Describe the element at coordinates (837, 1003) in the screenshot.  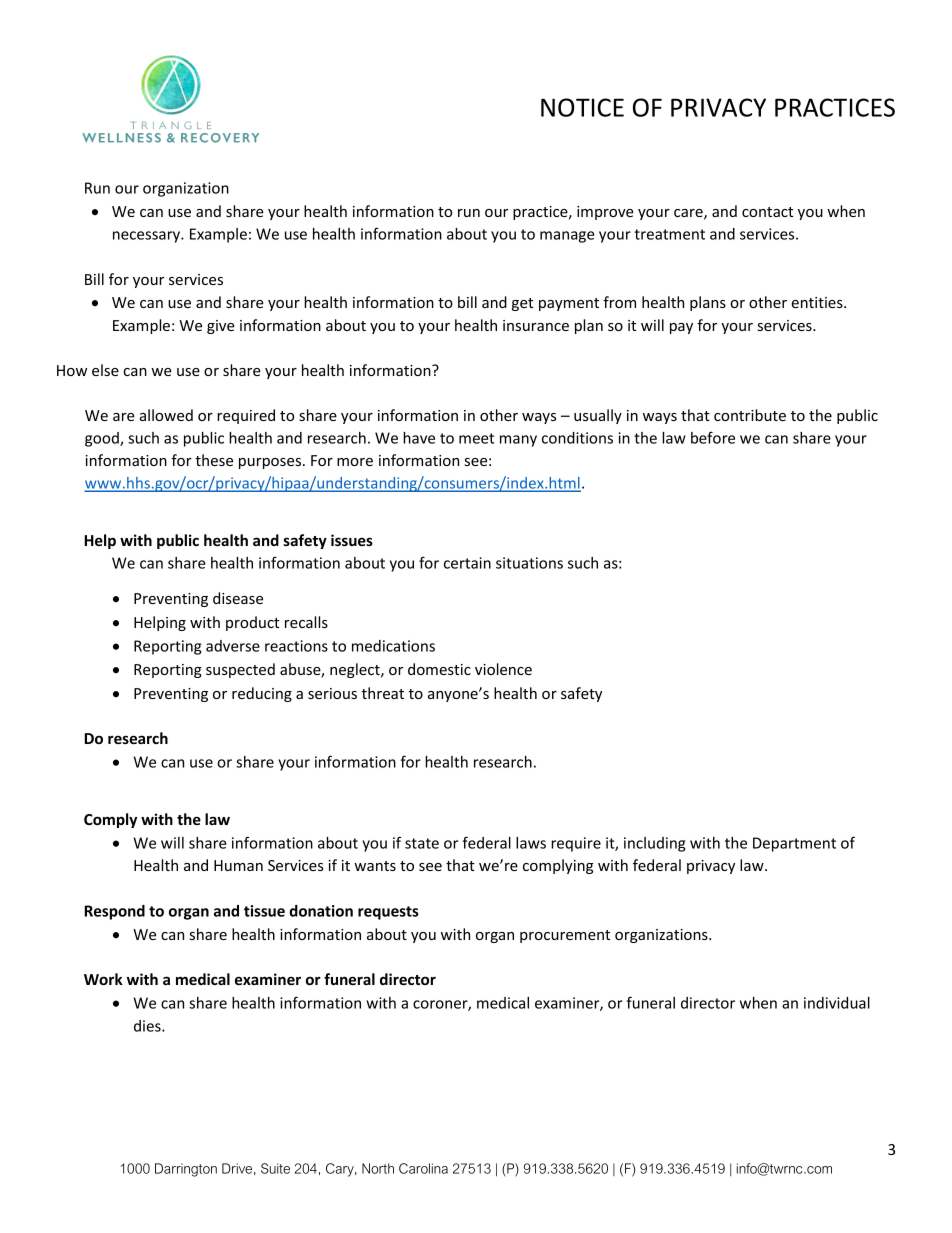
I see `individual` at that location.
